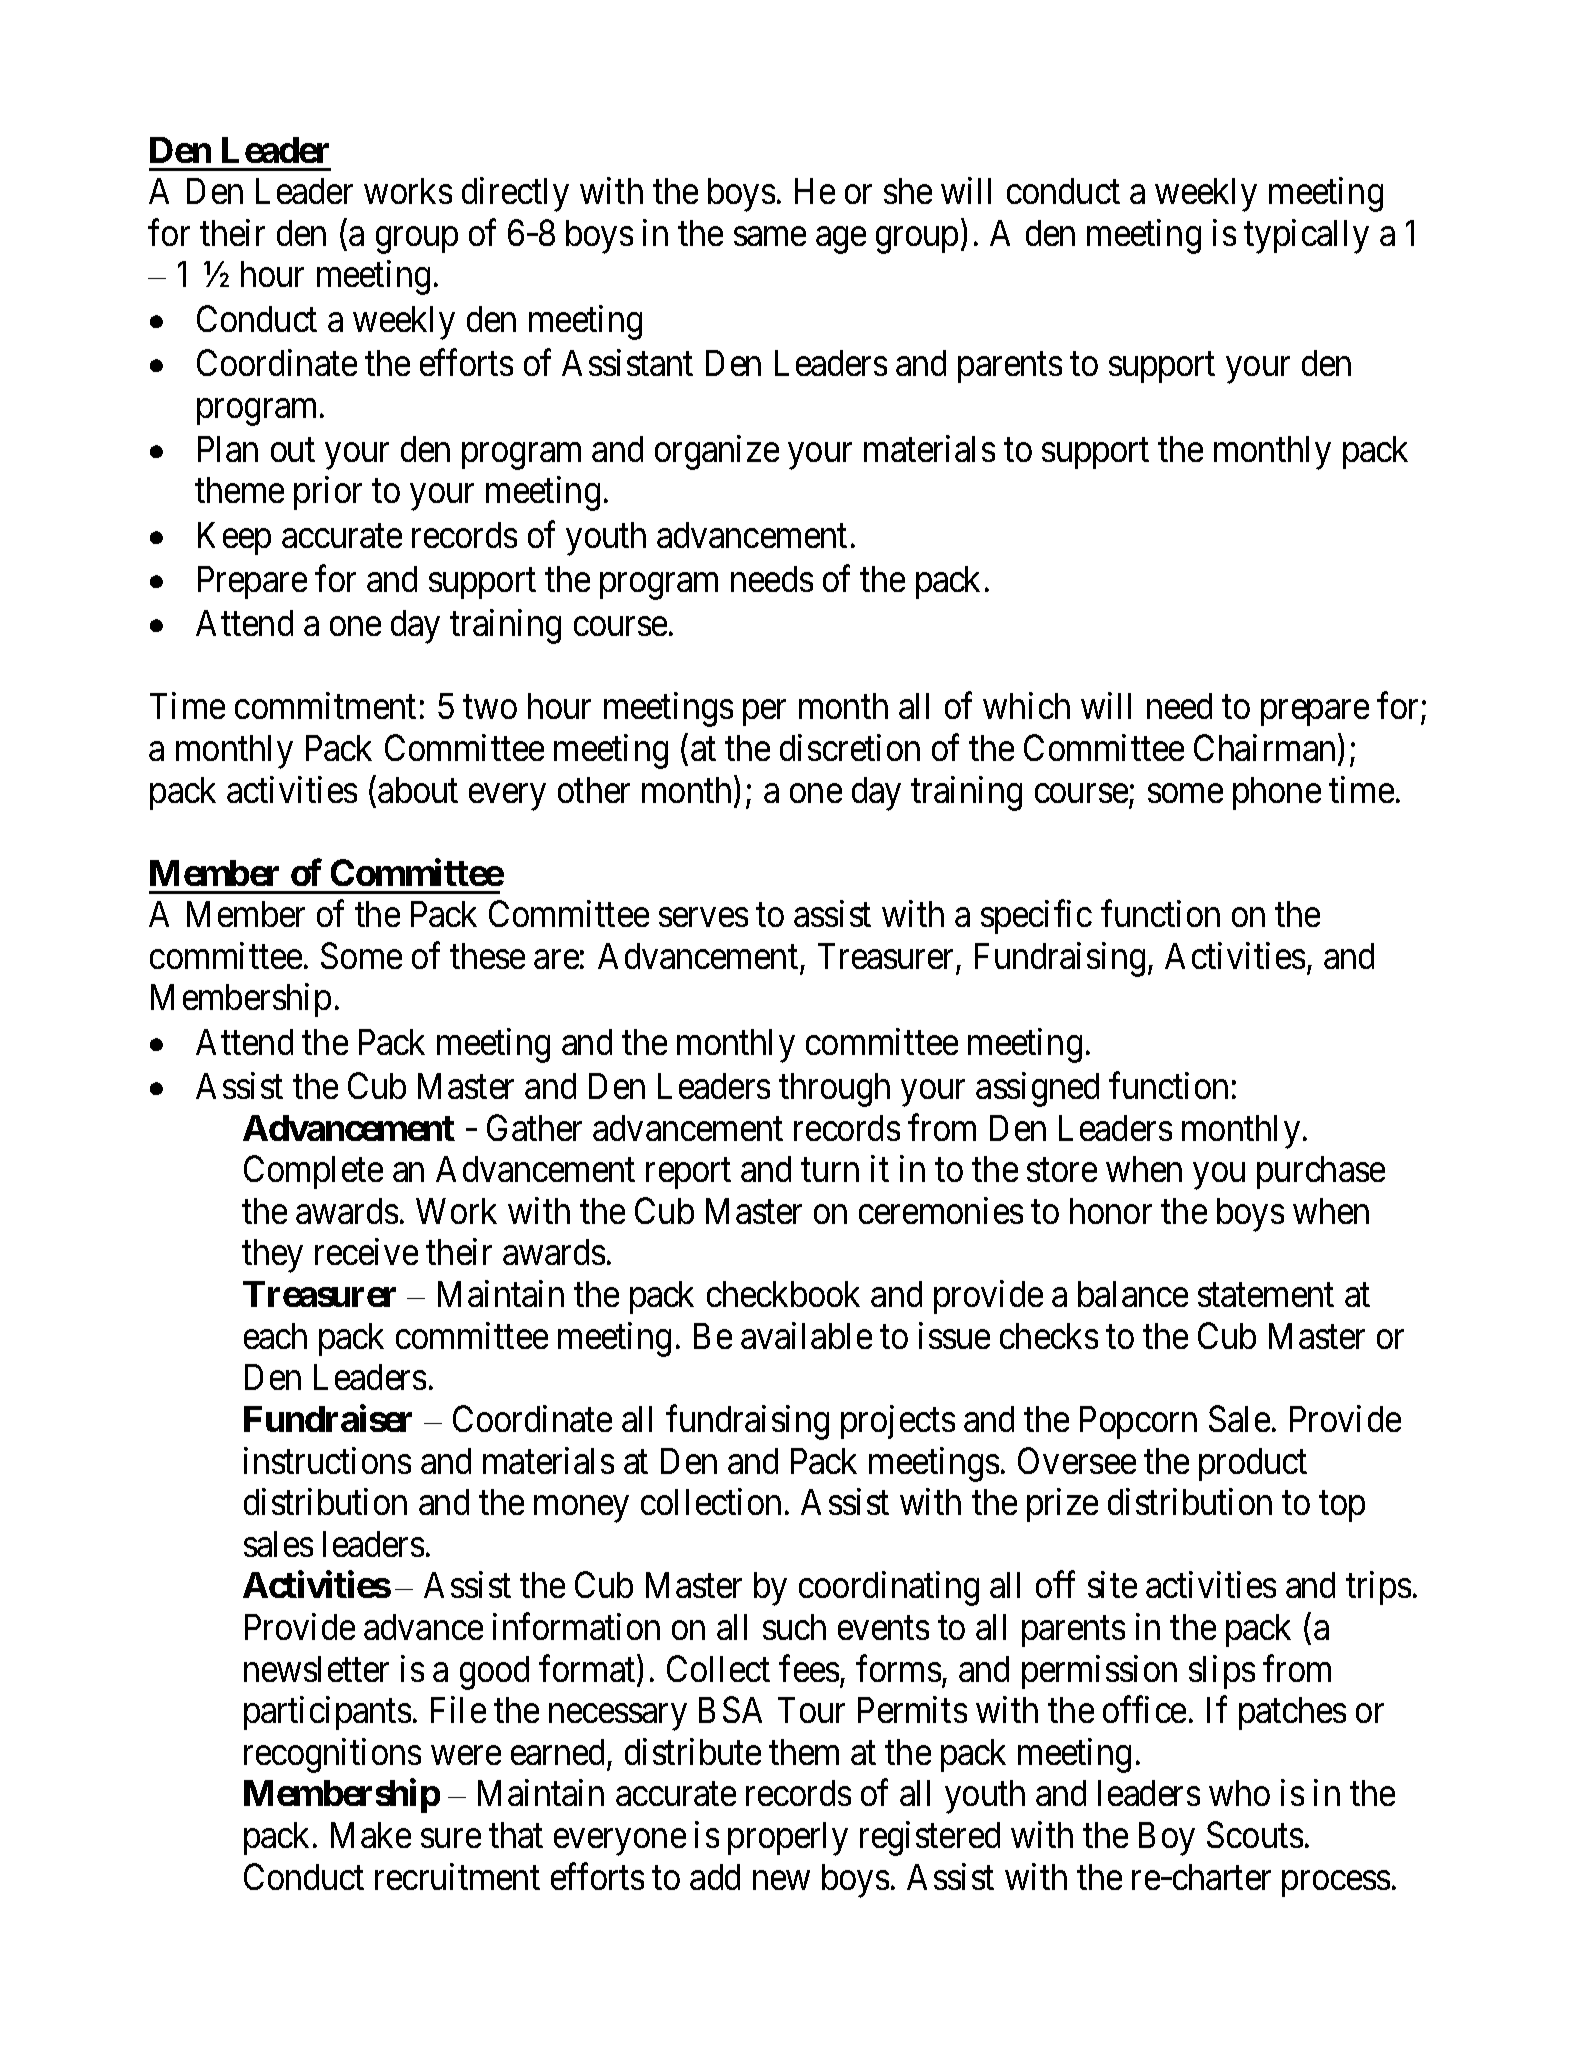  I want to click on receive, so click(366, 1252).
